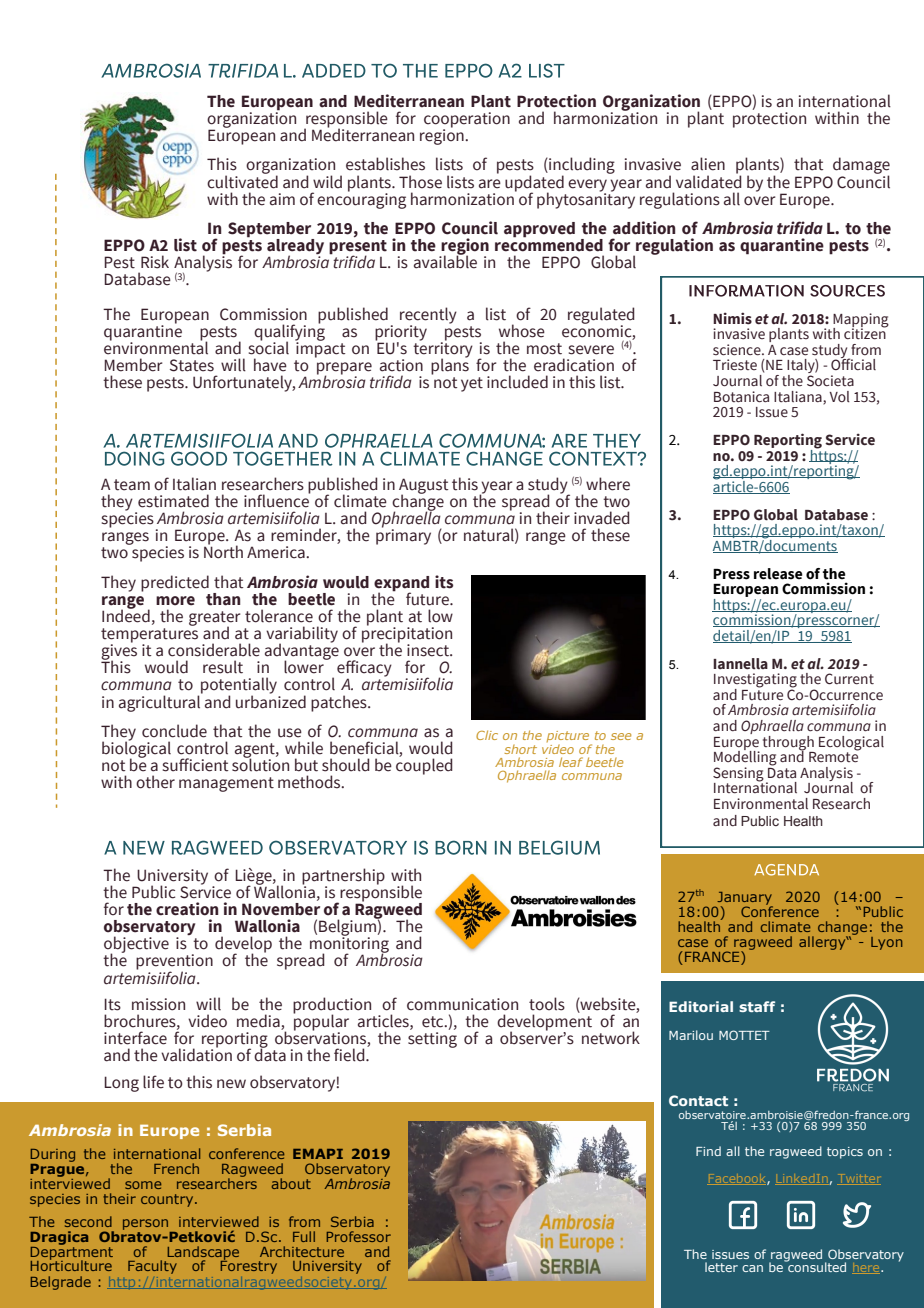  What do you see at coordinates (152, 1267) in the screenshot?
I see `Faculty` at bounding box center [152, 1267].
